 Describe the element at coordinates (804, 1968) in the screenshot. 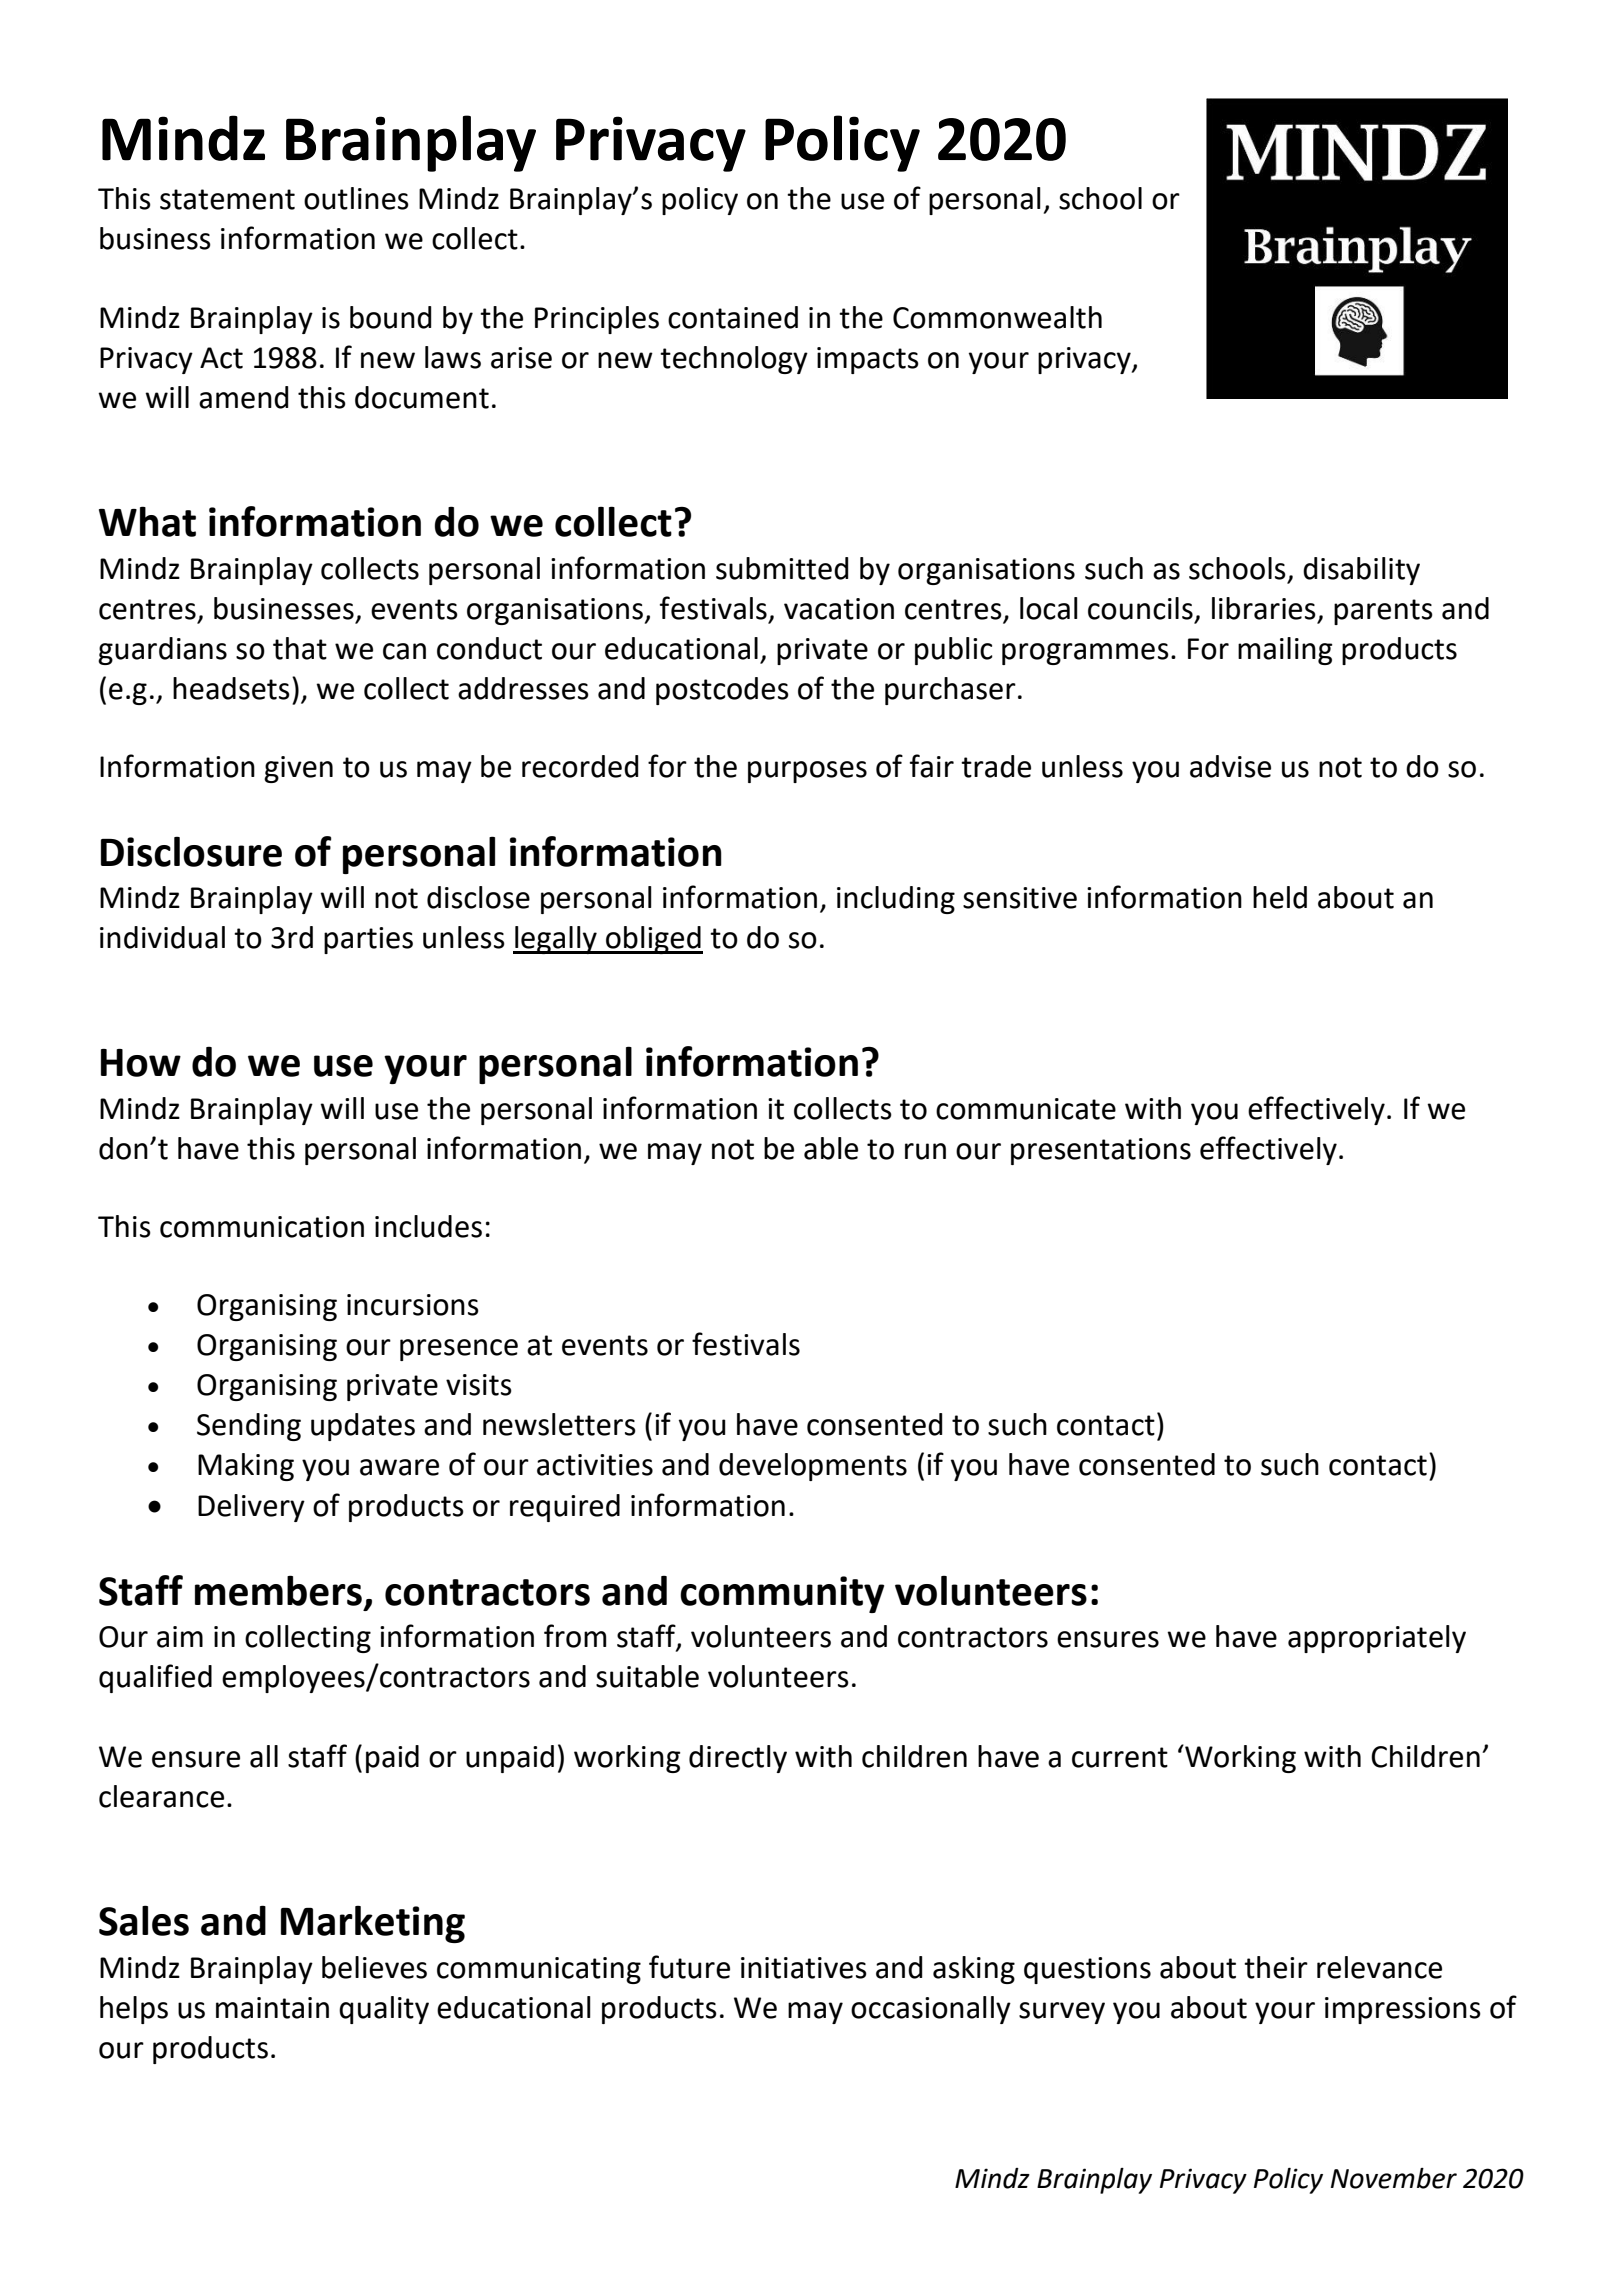

I see `initiatives` at that location.
